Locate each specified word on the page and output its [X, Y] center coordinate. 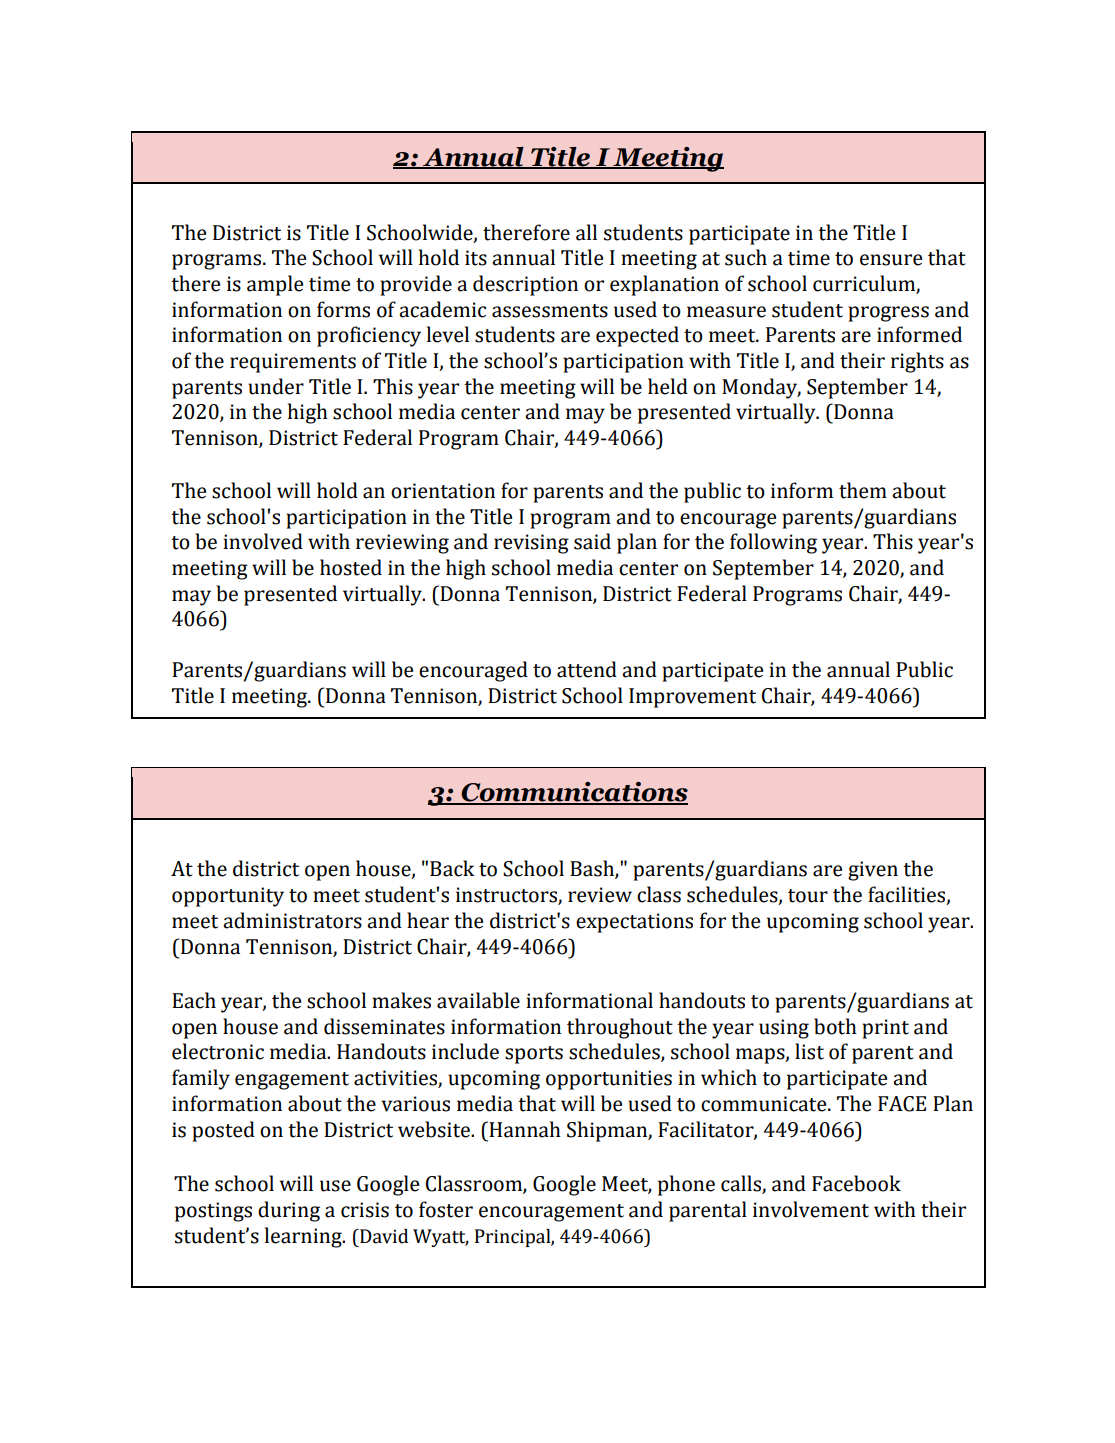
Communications [573, 793]
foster [446, 1209]
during [289, 1211]
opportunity [228, 897]
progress [888, 314]
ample [275, 285]
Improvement [692, 698]
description [525, 285]
